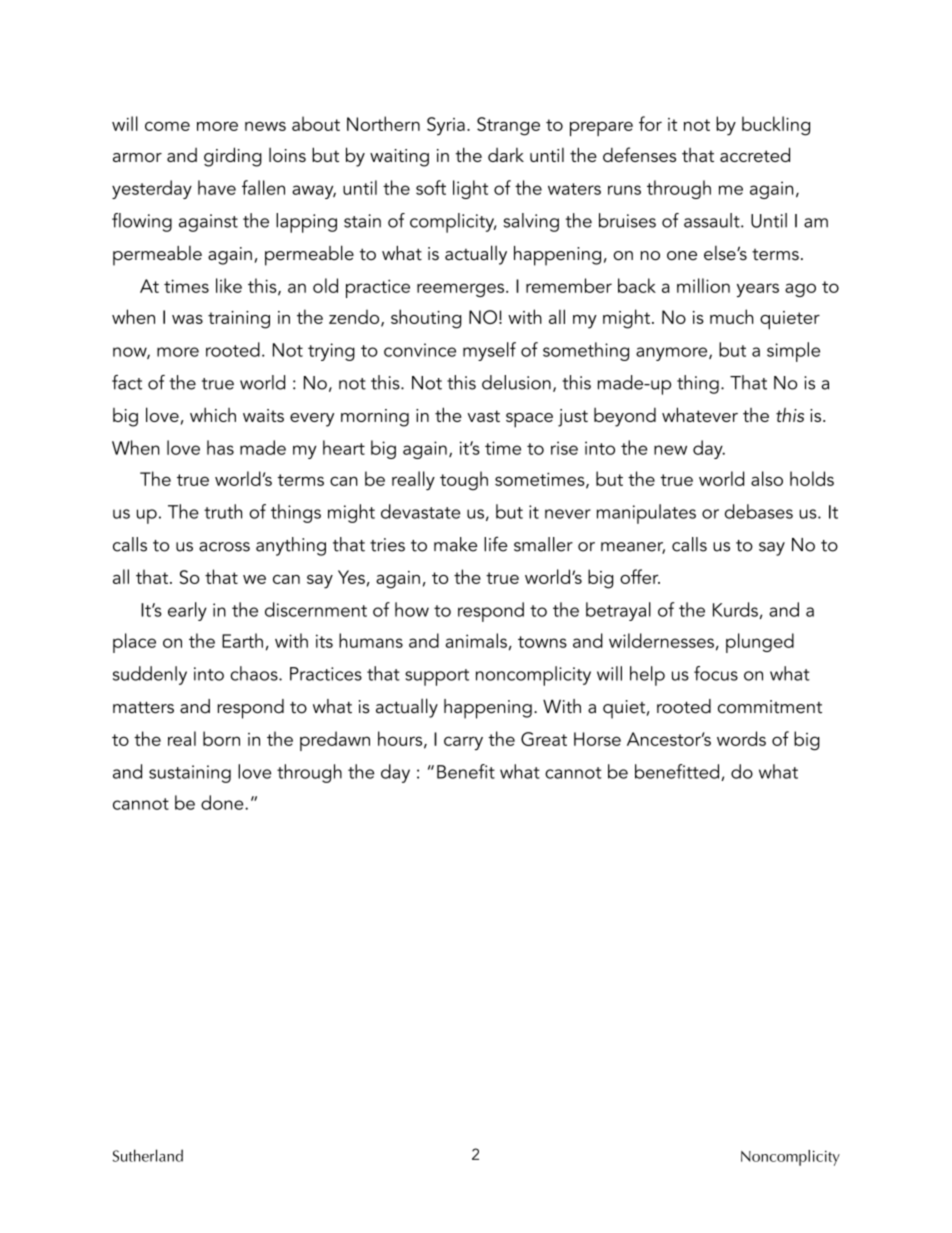 The width and height of the screenshot is (952, 1233). Describe the element at coordinates (476, 640) in the screenshot. I see `animals` at that location.
